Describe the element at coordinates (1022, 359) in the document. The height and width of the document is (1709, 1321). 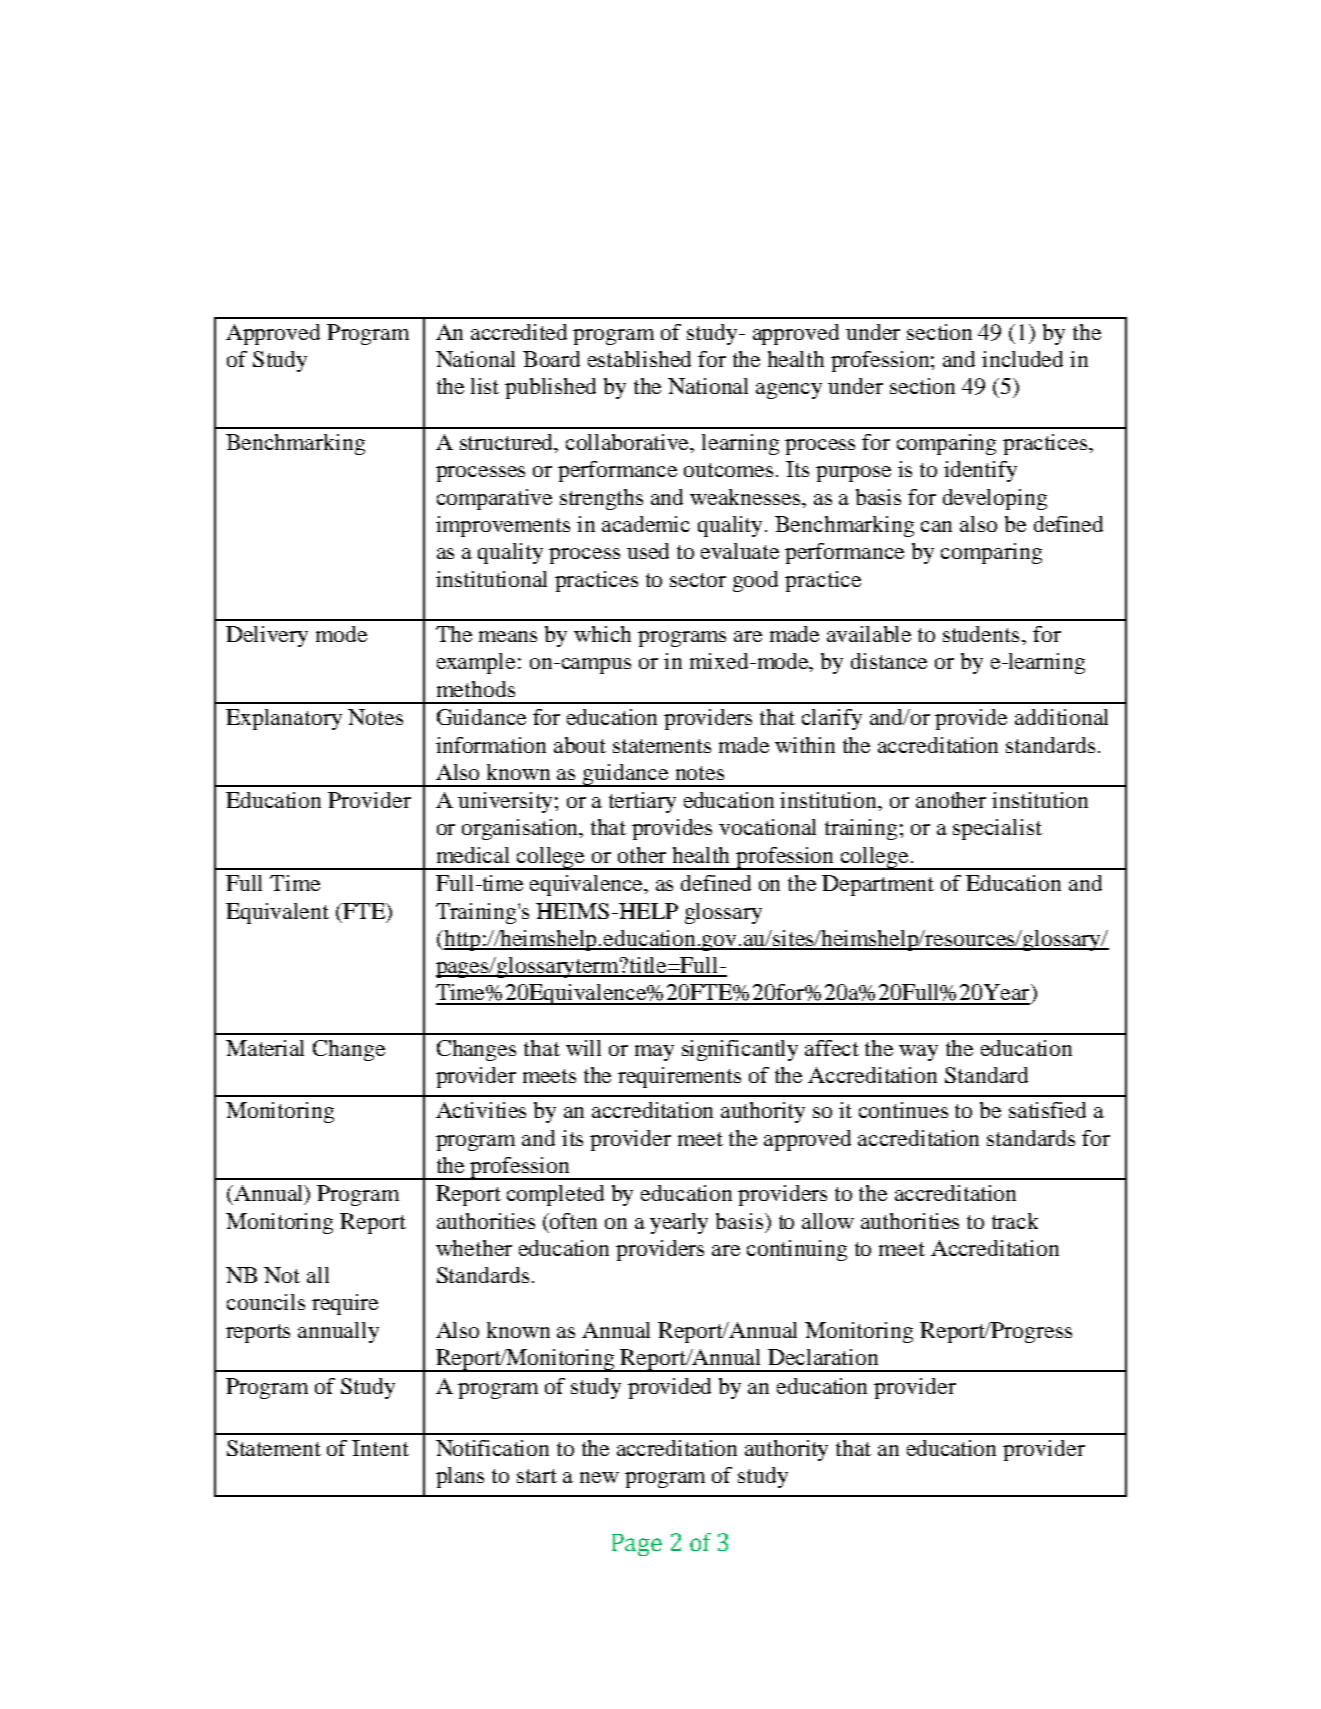
I see `included` at that location.
